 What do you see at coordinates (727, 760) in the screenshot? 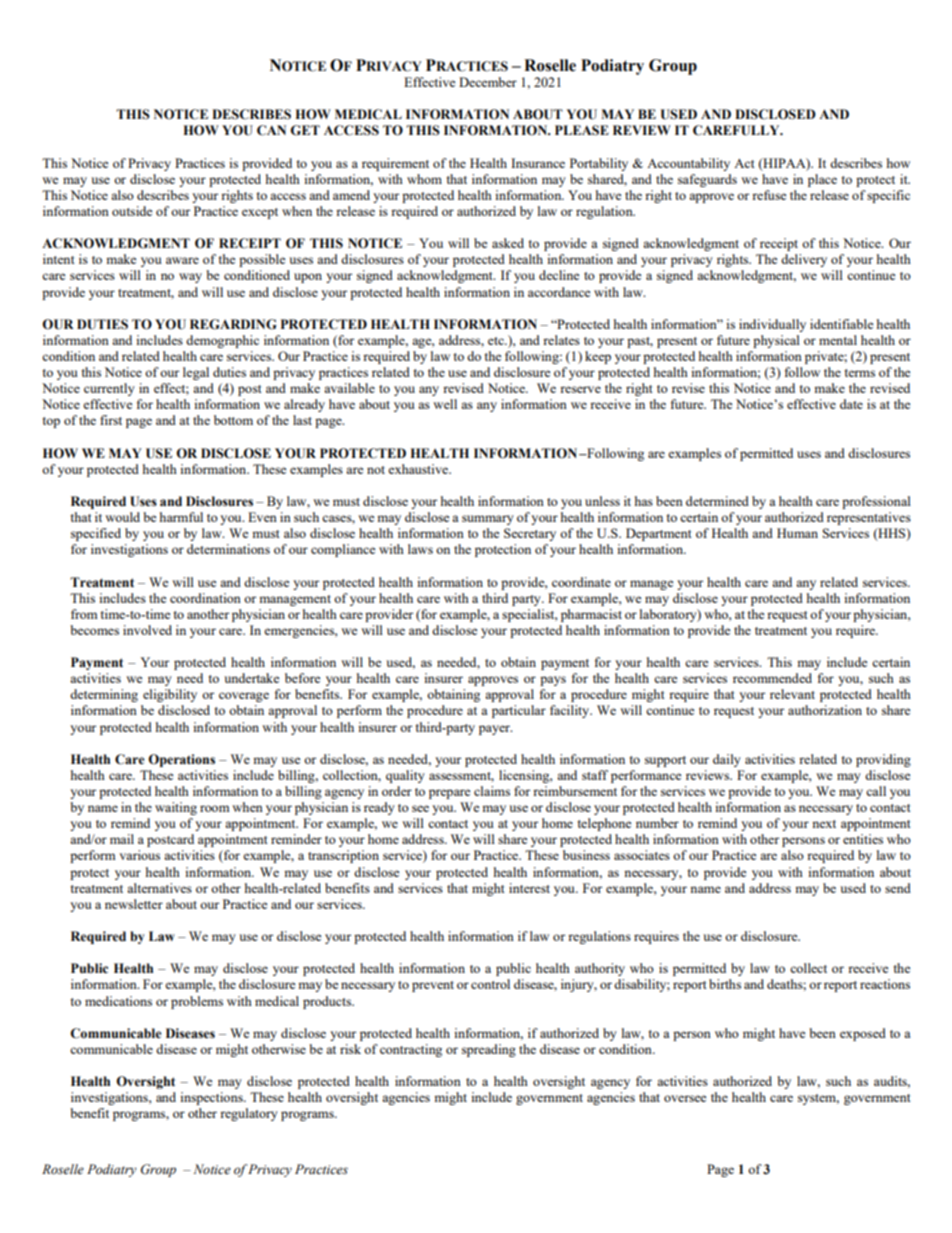
I see `daily` at bounding box center [727, 760].
